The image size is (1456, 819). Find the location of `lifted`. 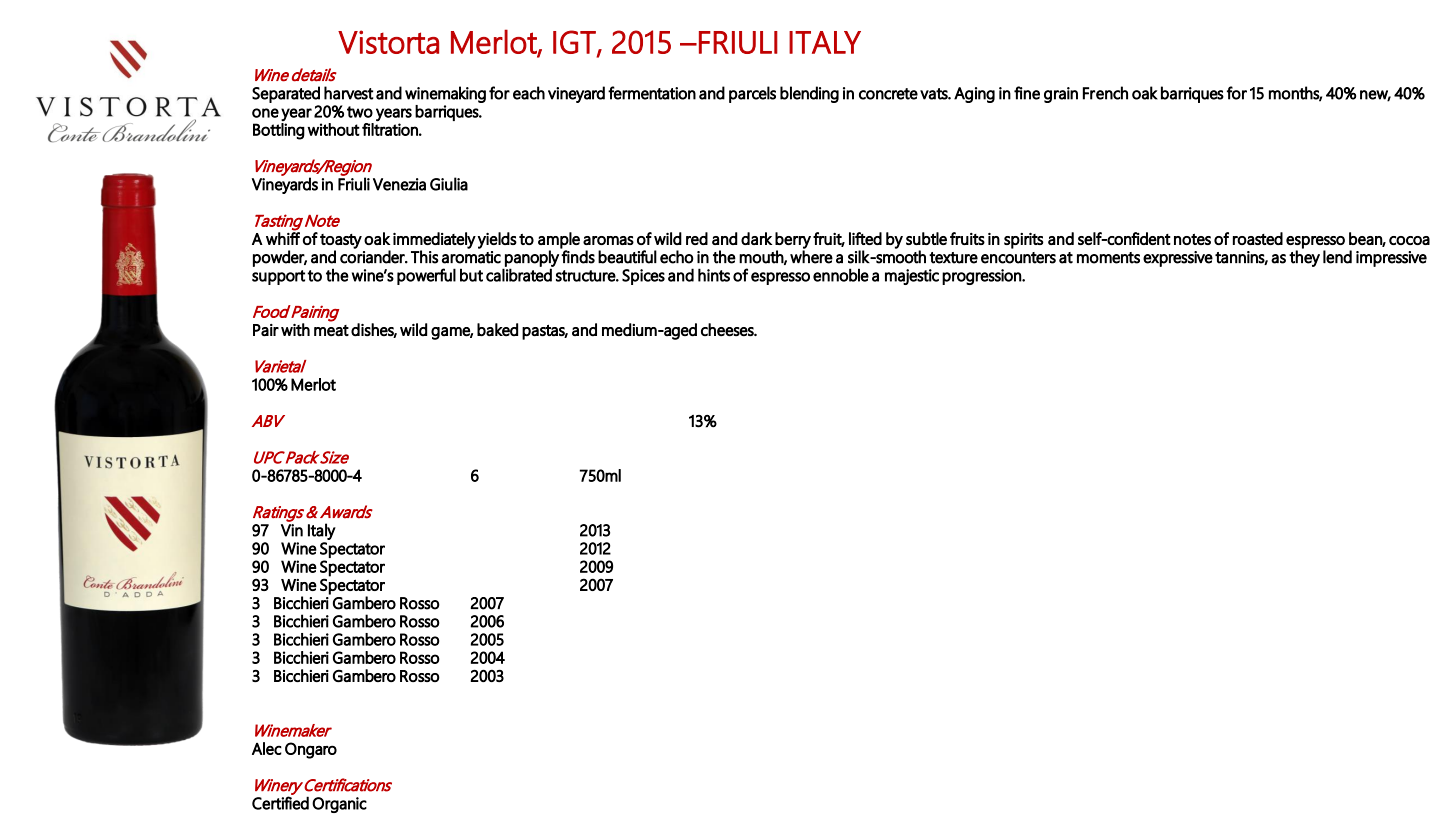

lifted is located at coordinates (865, 238).
